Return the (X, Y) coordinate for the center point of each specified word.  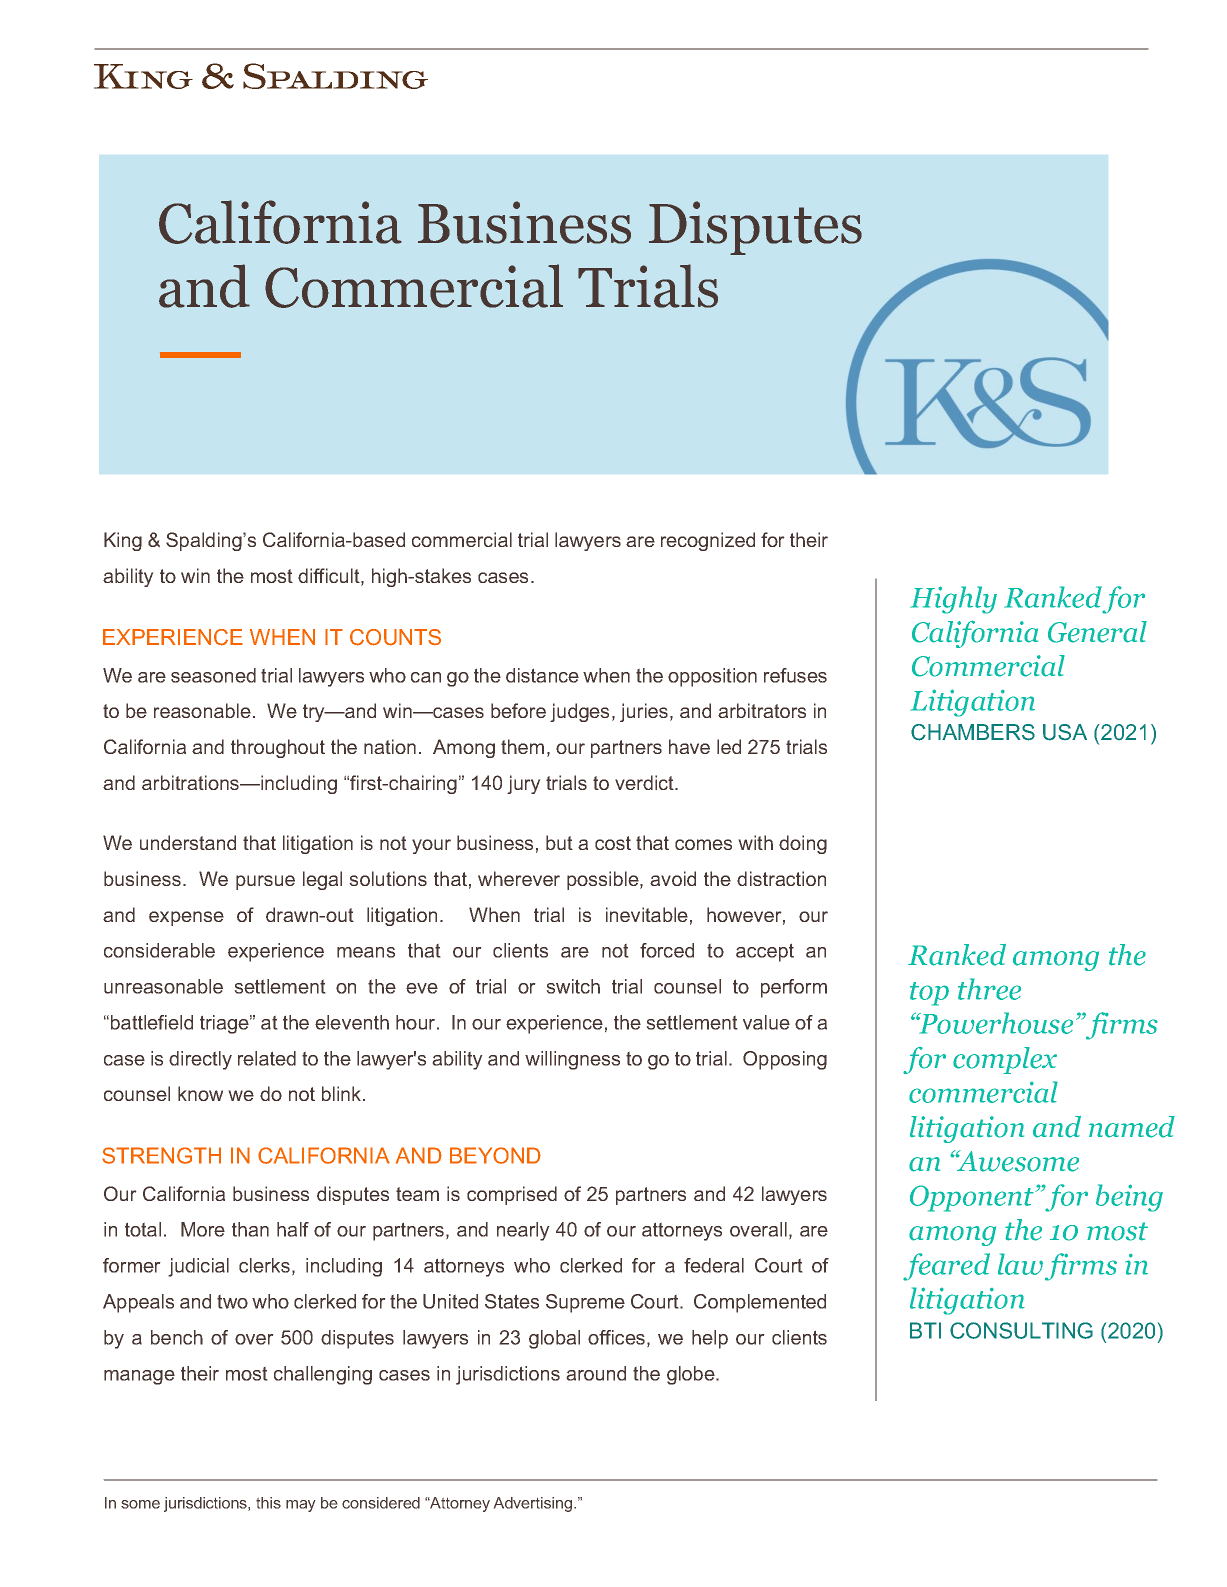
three (989, 989)
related (267, 1058)
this (268, 1503)
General (1097, 632)
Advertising (534, 1504)
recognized (708, 541)
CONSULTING (1021, 1330)
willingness (572, 1060)
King (123, 541)
